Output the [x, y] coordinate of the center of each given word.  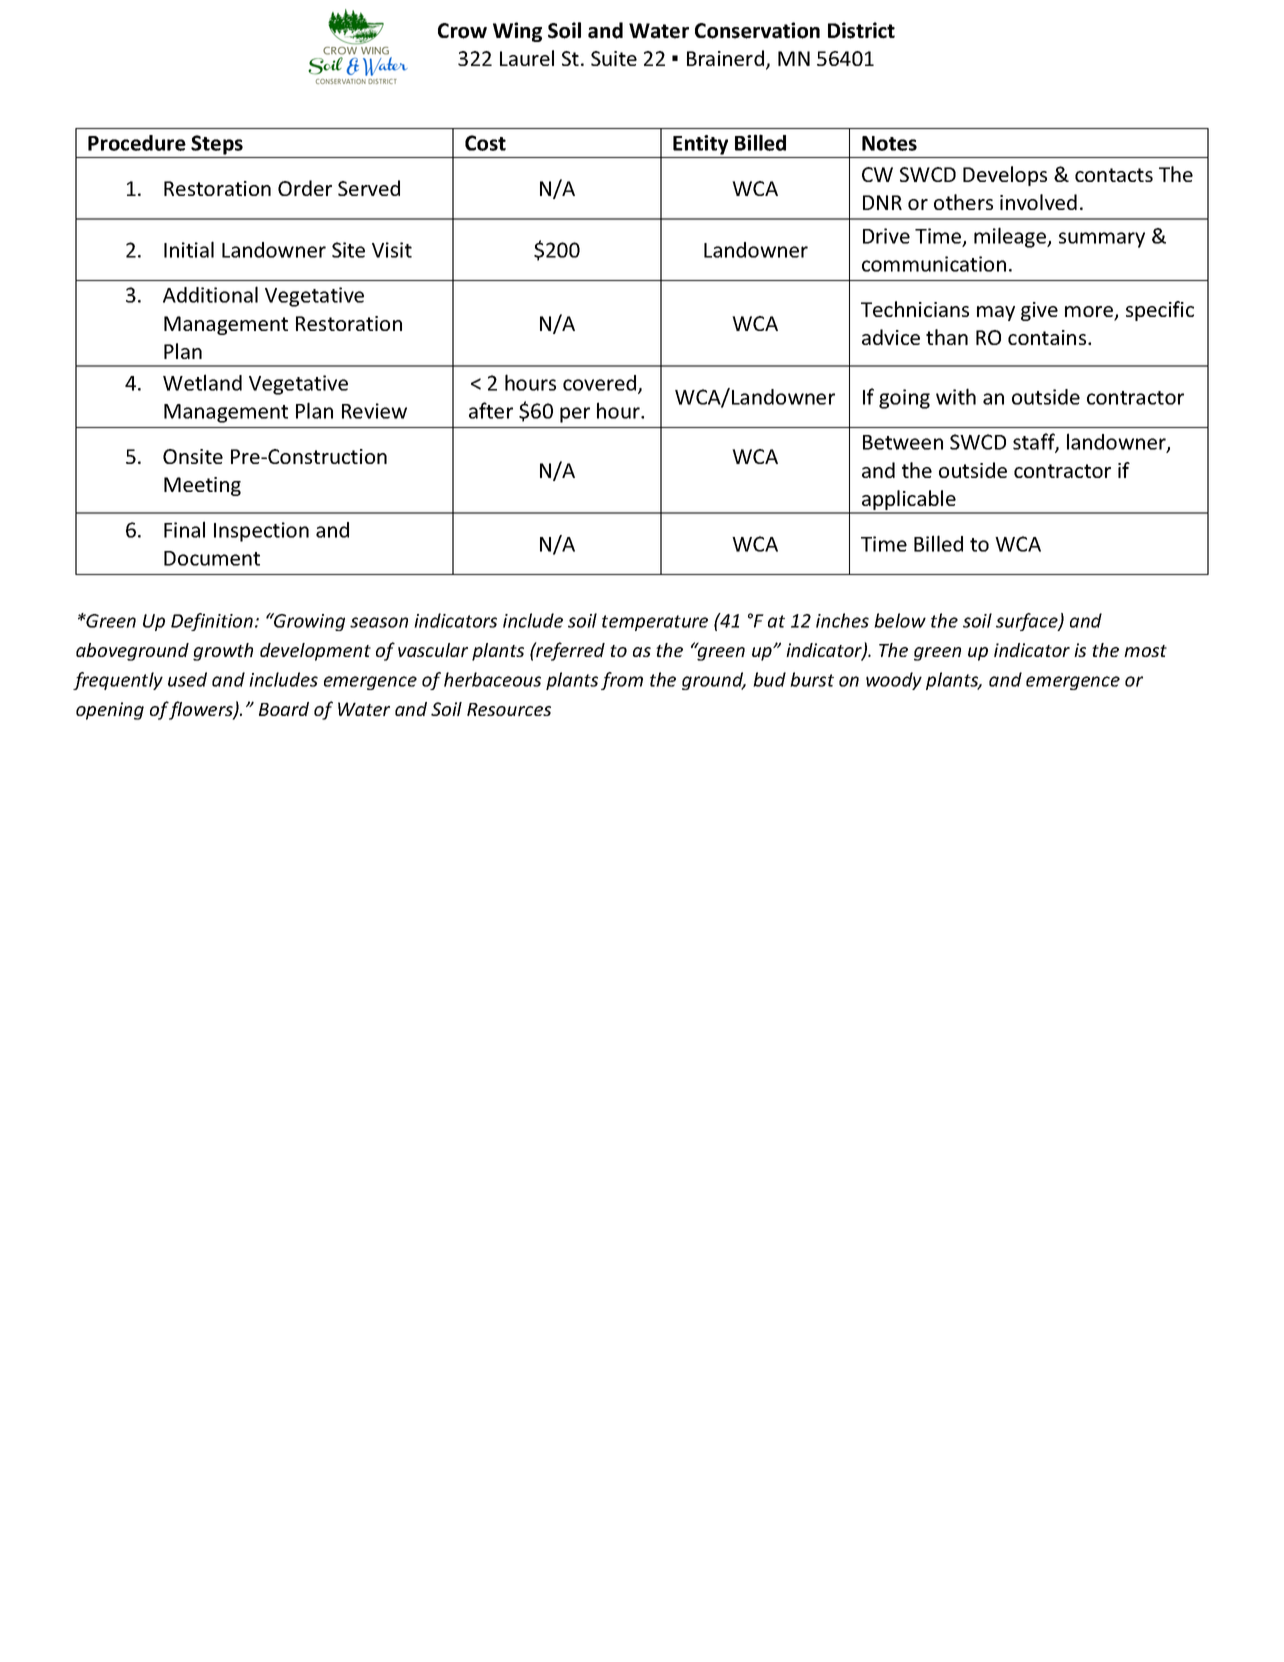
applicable [909, 501]
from [622, 681]
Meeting [202, 486]
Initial [189, 249]
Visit [392, 250]
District [861, 30]
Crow [462, 31]
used [187, 679]
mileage [1011, 237]
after [491, 410]
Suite [614, 58]
